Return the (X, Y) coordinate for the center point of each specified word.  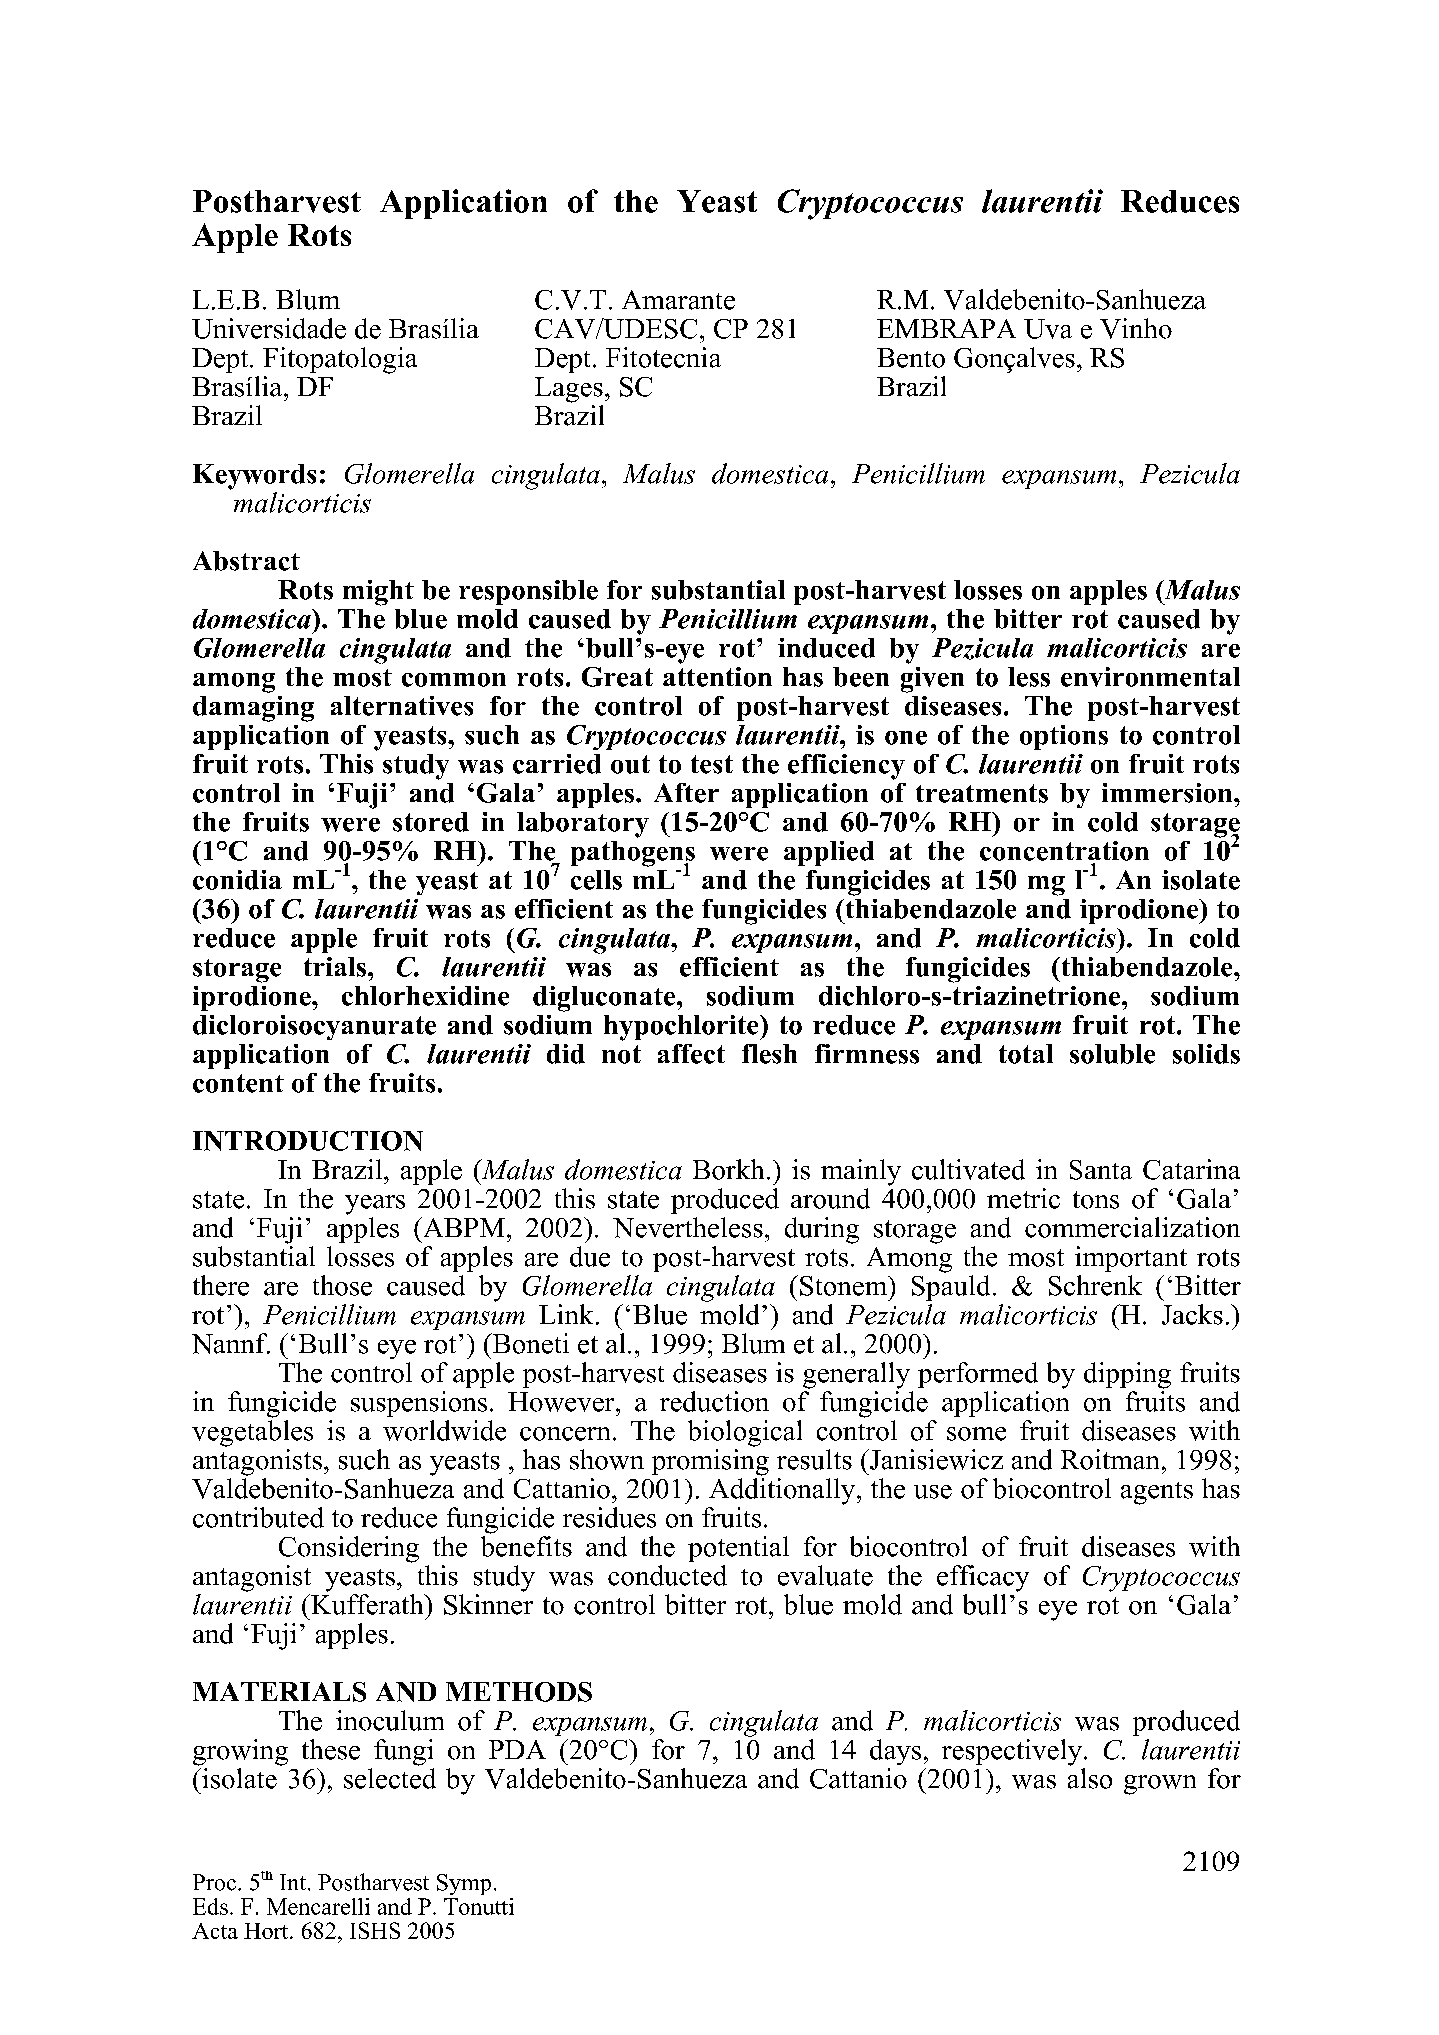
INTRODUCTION (308, 1141)
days (895, 1752)
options (1064, 737)
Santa (1101, 1170)
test (712, 764)
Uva (1048, 329)
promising (710, 1462)
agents (1157, 1493)
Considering (349, 1549)
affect (691, 1054)
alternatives (402, 706)
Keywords (254, 477)
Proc (214, 1882)
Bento (911, 358)
